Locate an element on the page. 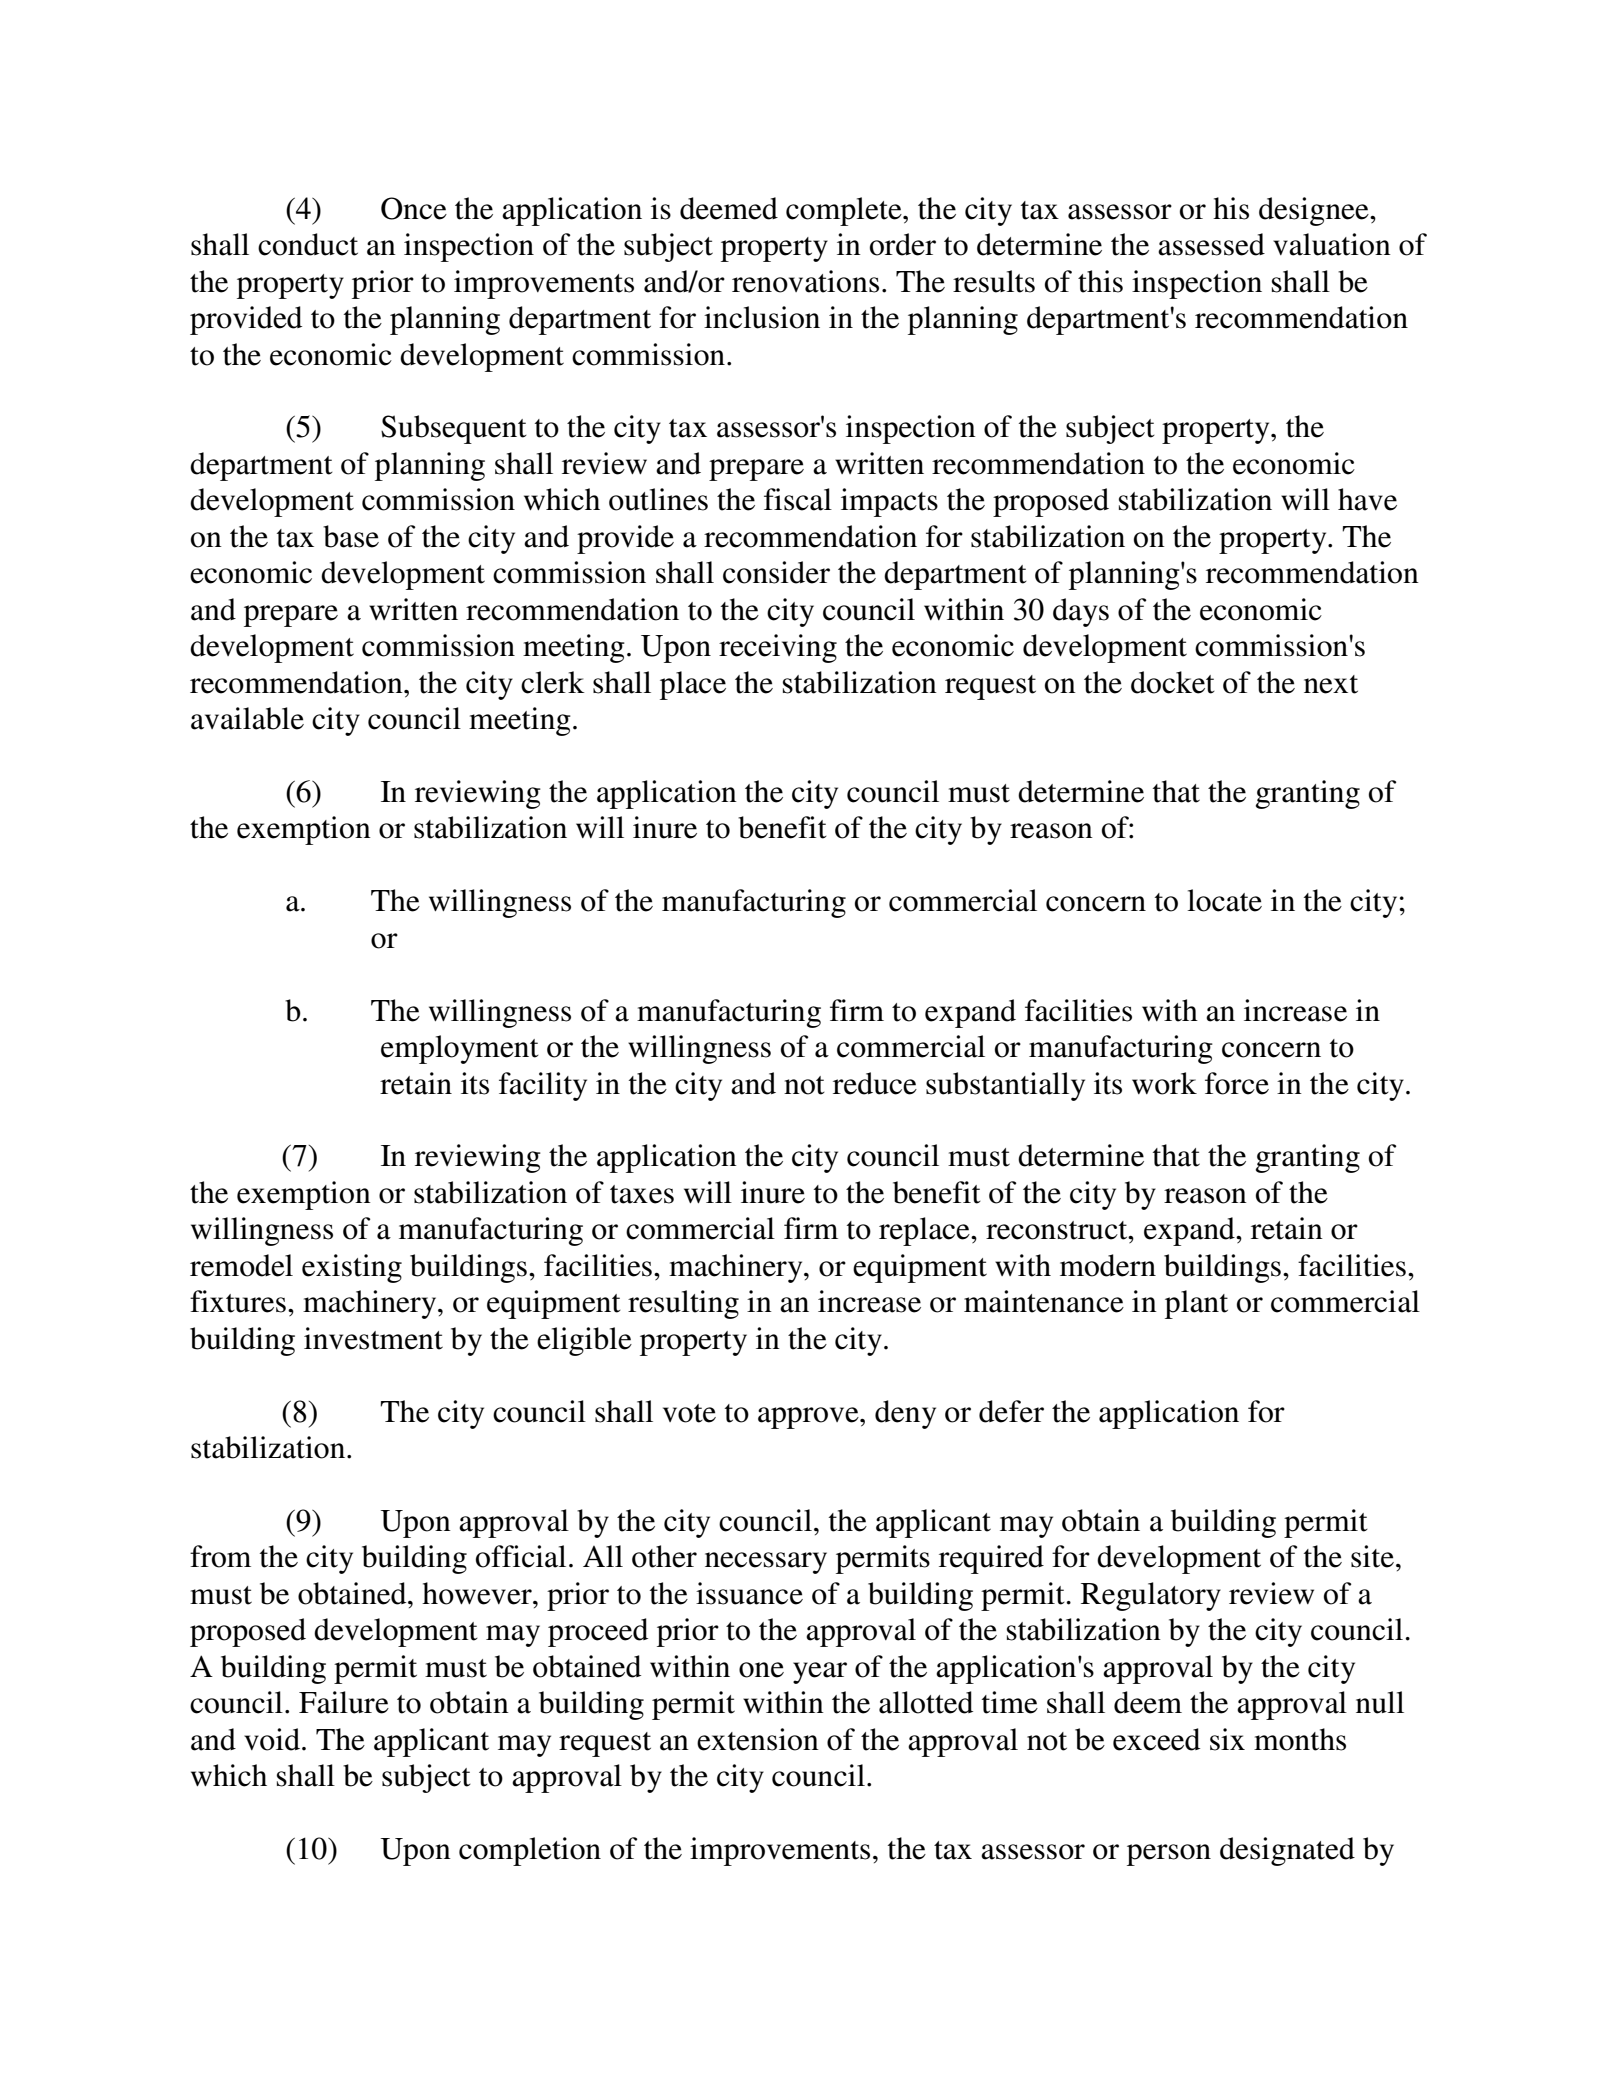 Image resolution: width=1617 pixels, height=2092 pixels. designated is located at coordinates (1287, 1851).
